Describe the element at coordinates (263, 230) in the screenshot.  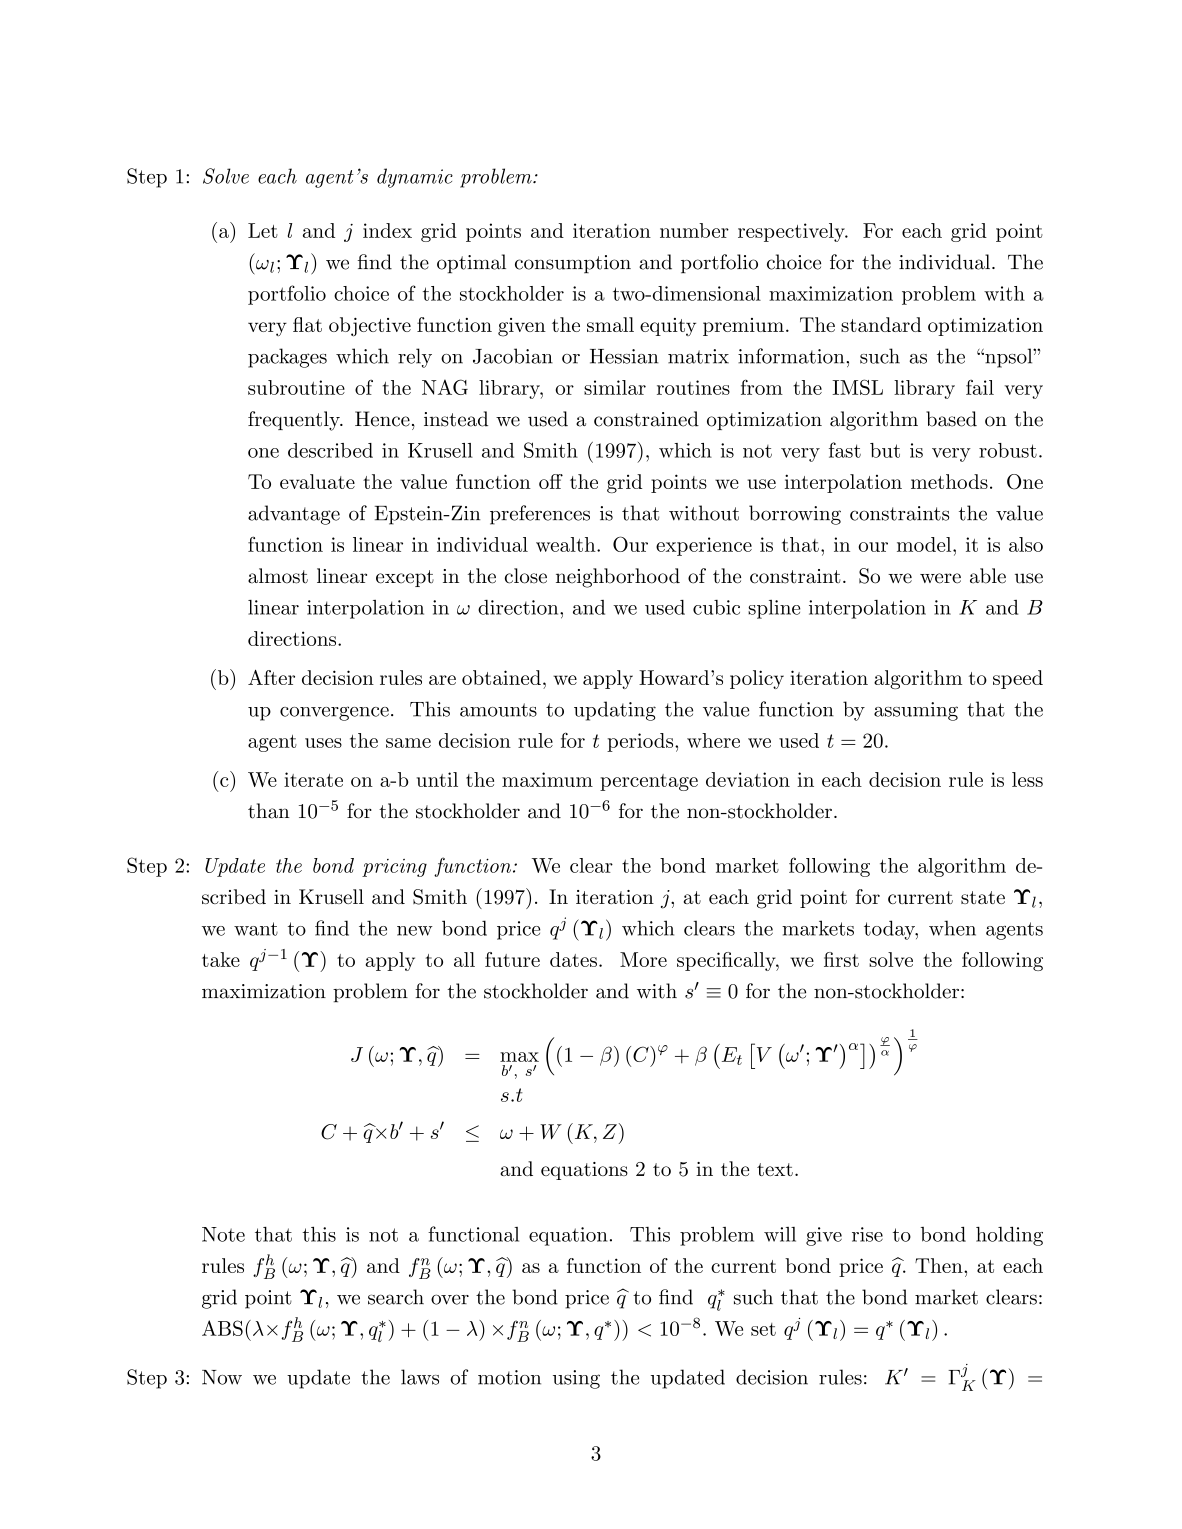
I see `Let` at that location.
